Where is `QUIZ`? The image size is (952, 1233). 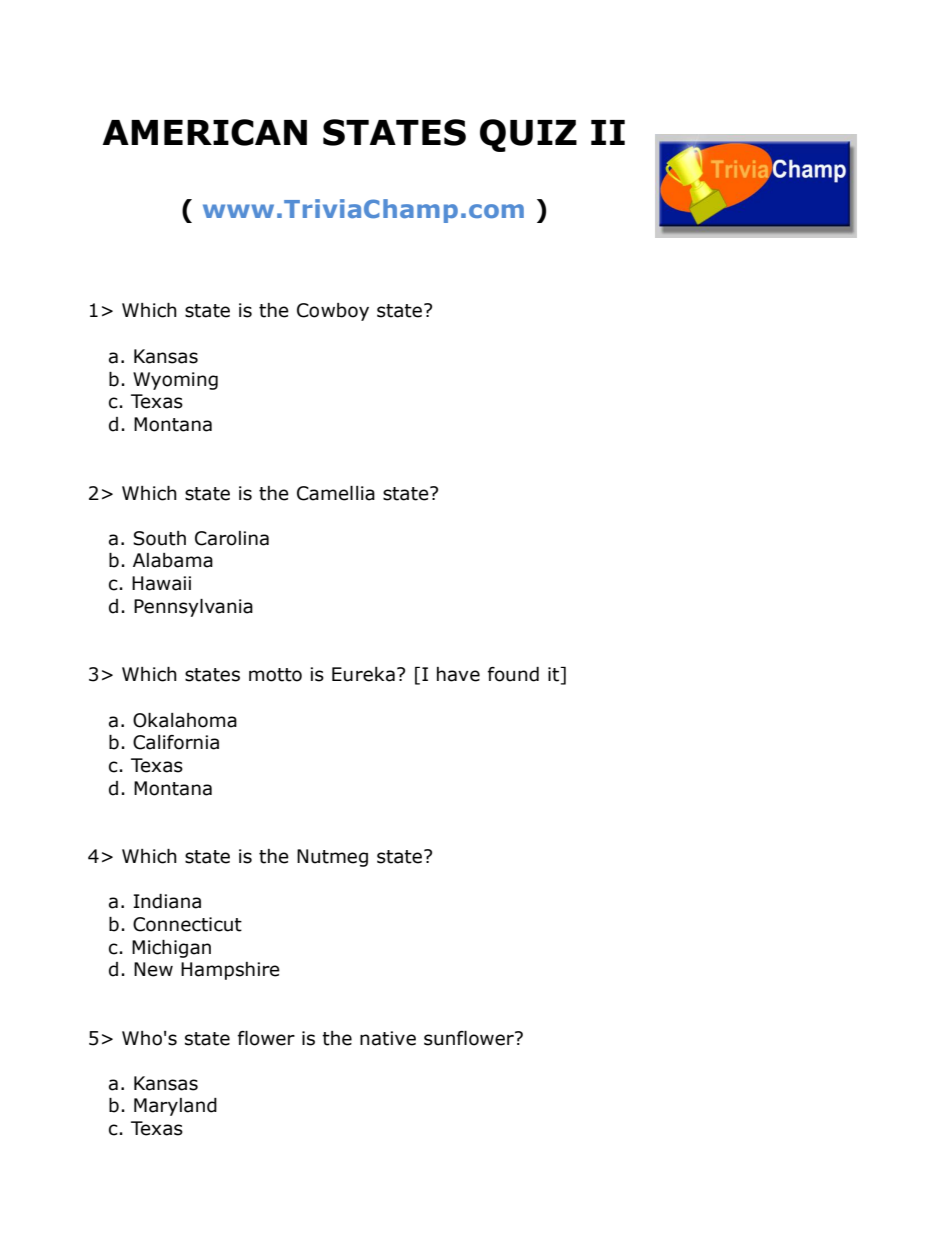
QUIZ is located at coordinates (528, 135).
